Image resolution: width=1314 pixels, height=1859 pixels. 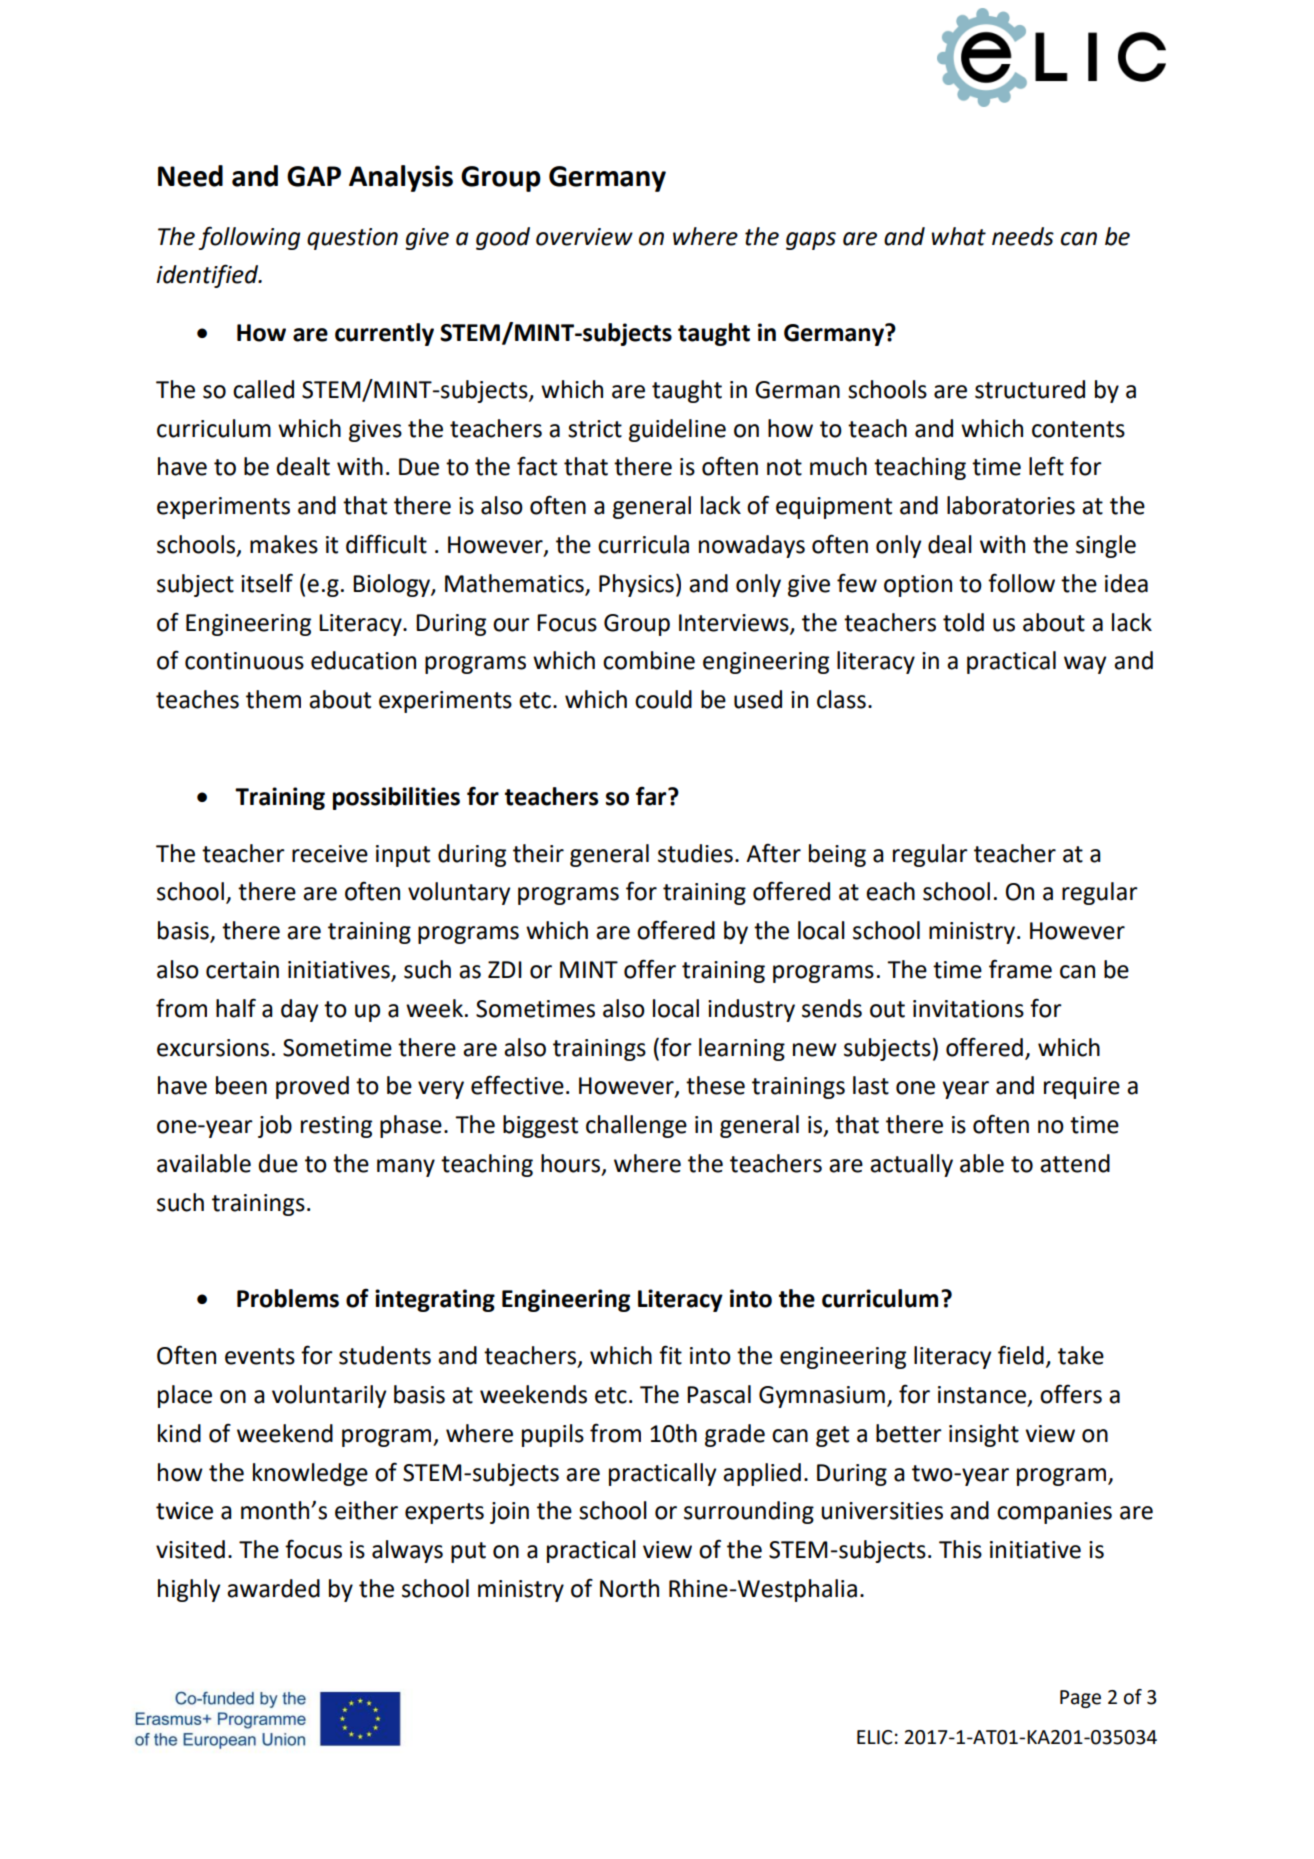 I want to click on frame, so click(x=1020, y=969).
